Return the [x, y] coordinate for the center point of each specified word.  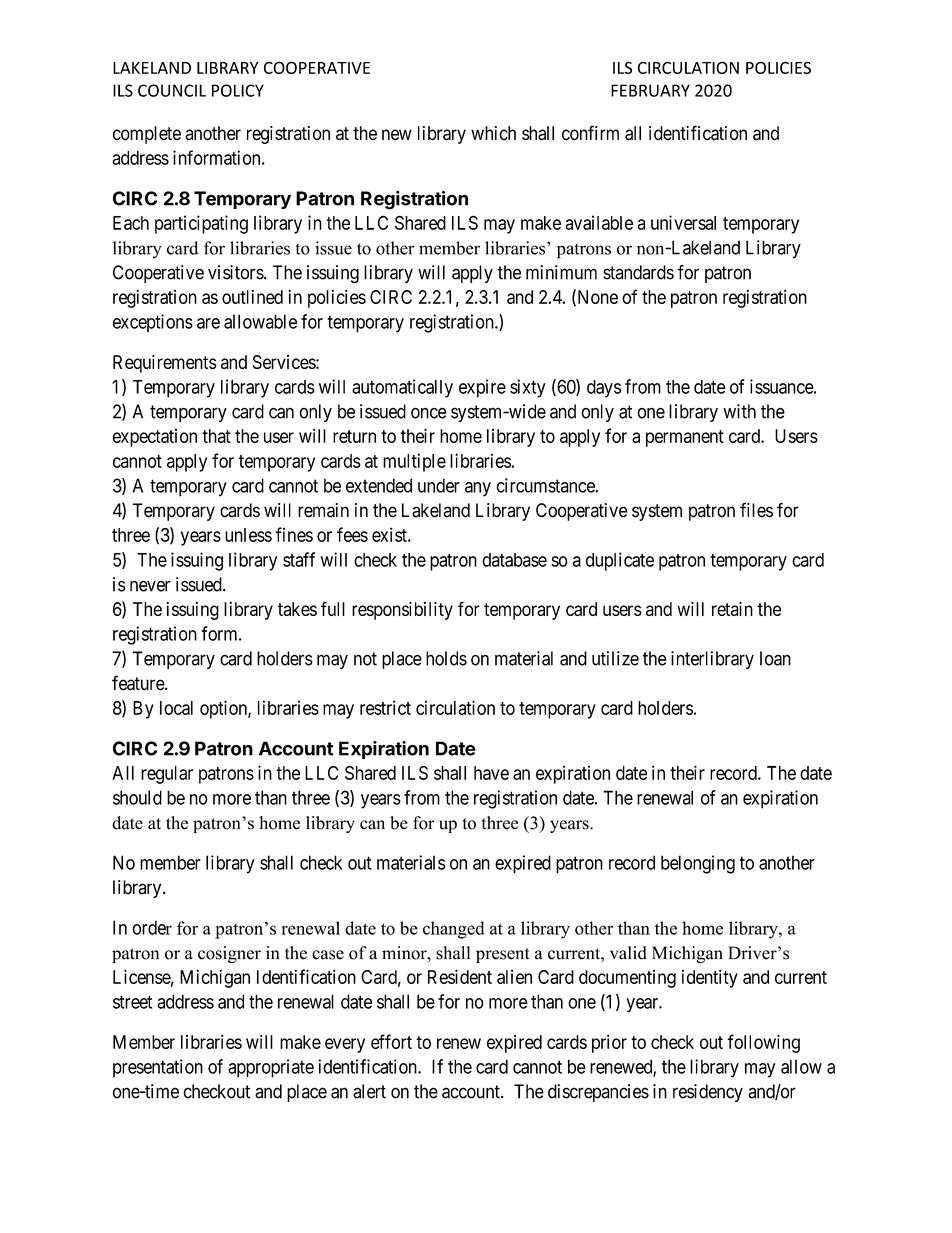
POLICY [238, 90]
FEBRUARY [650, 90]
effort [391, 1041]
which [493, 133]
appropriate [271, 1068]
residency [708, 1093]
